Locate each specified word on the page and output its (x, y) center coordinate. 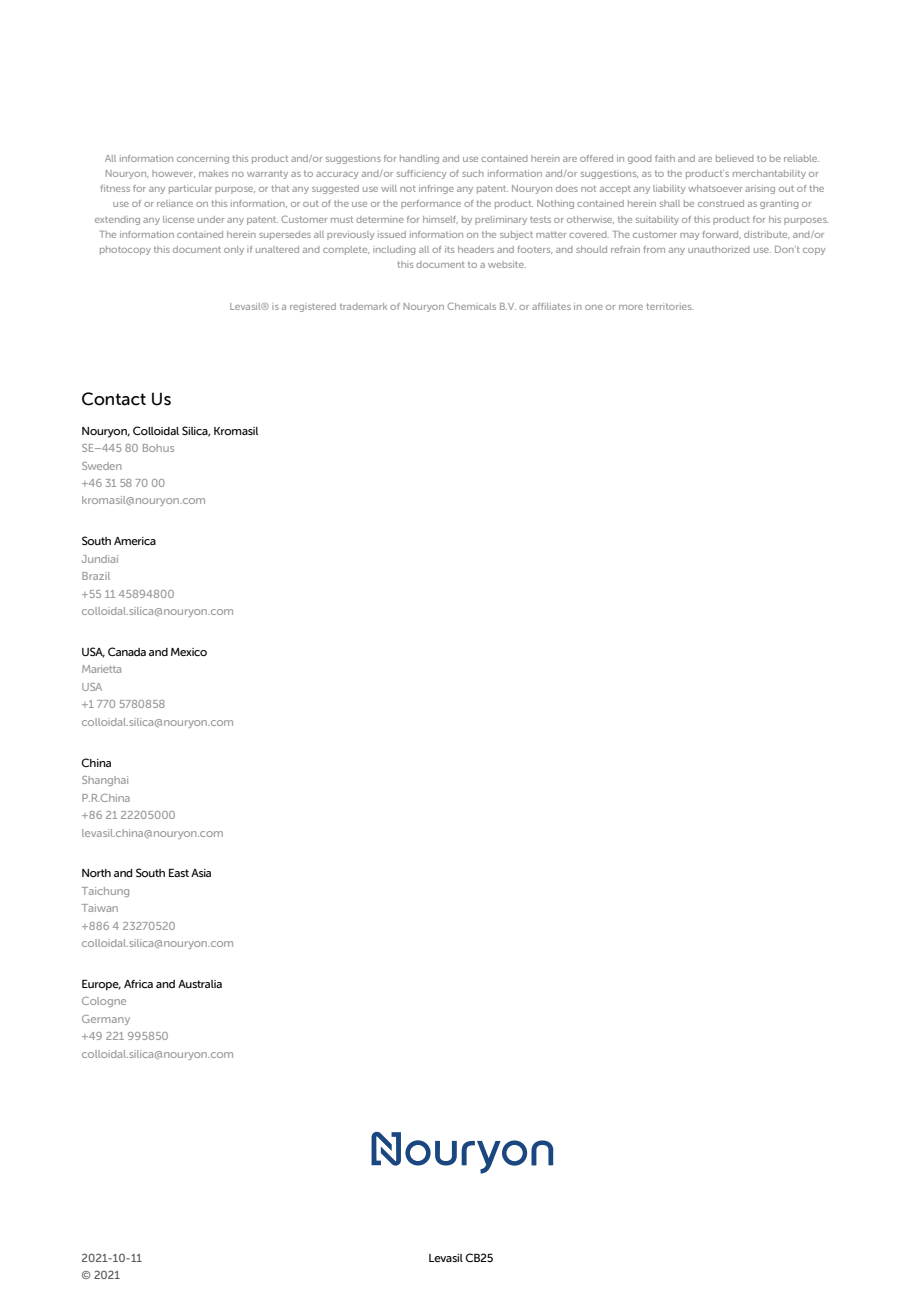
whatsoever (715, 188)
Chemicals (471, 306)
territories (669, 306)
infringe (436, 189)
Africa (138, 984)
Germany (106, 1020)
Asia (201, 873)
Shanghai (105, 781)
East (179, 872)
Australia (200, 984)
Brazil (96, 576)
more (631, 307)
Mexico (189, 652)
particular (190, 189)
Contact (114, 399)
